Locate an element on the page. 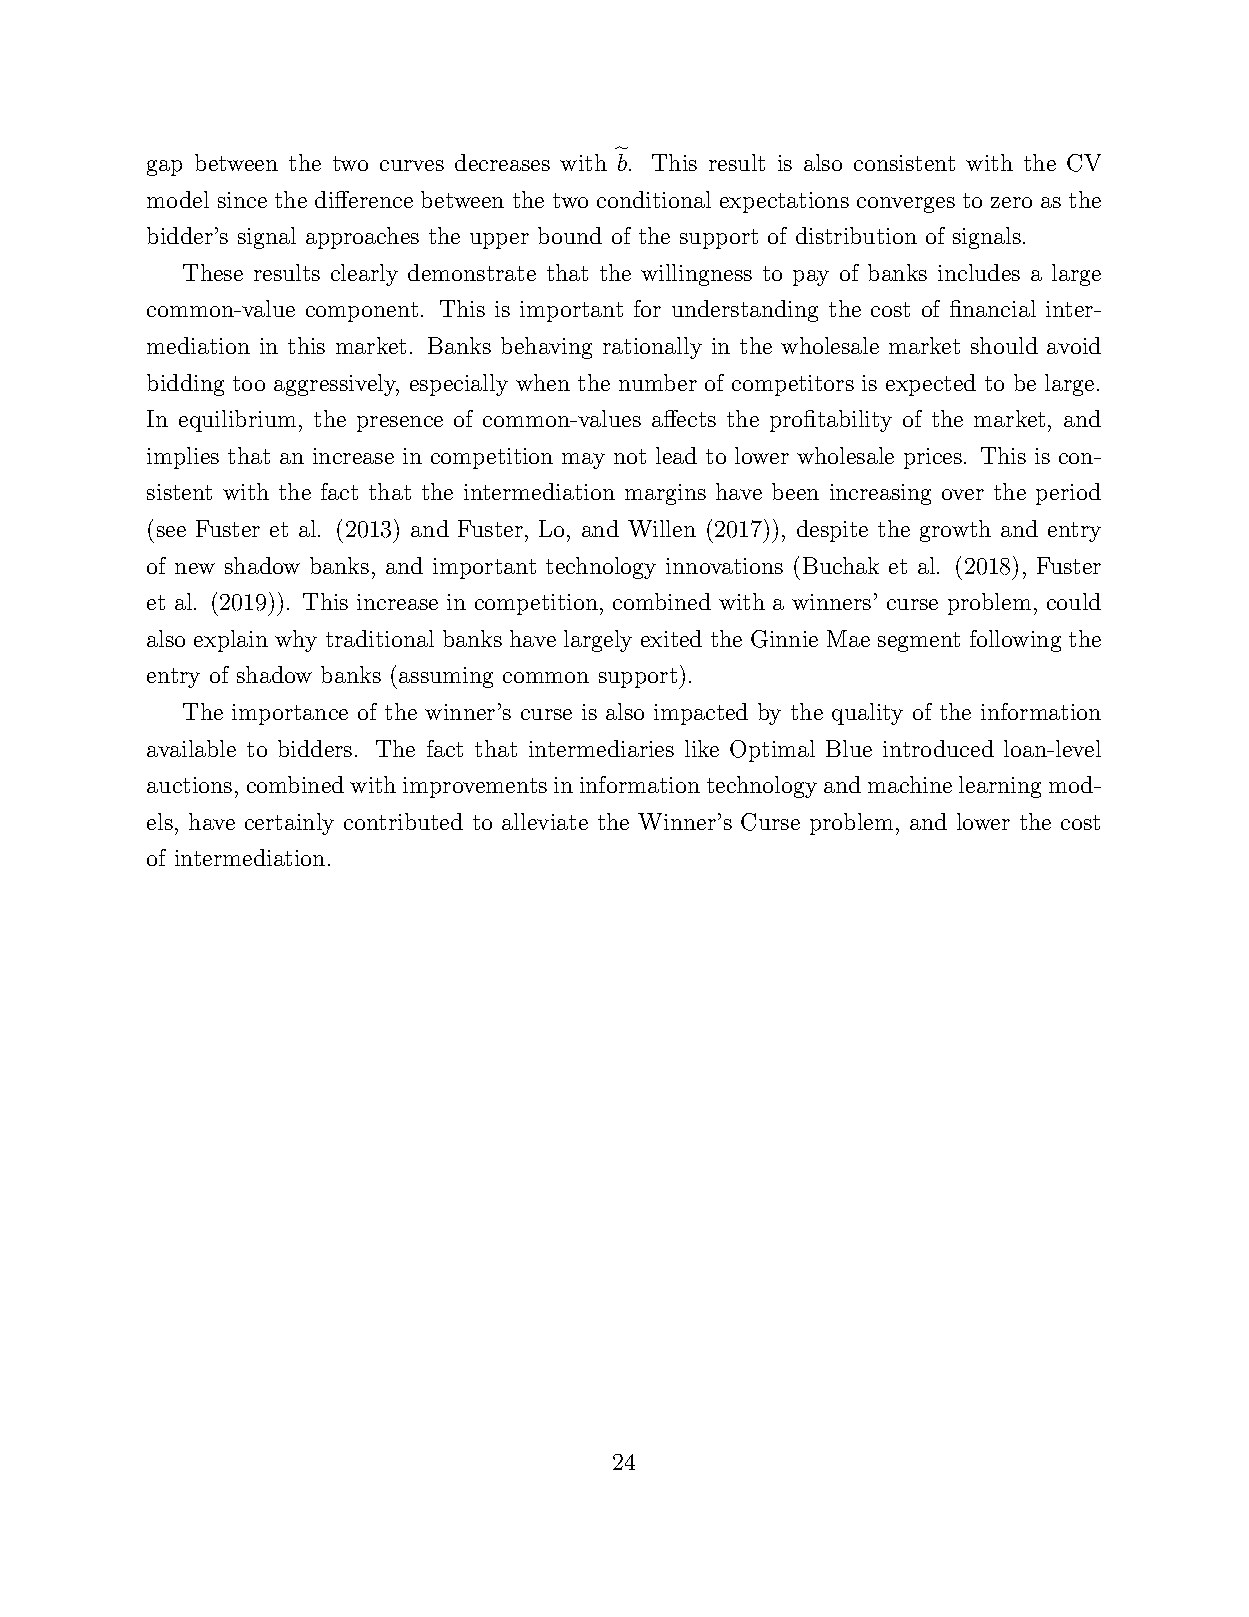 This document has width=1249, height=1617. certainly is located at coordinates (289, 824).
